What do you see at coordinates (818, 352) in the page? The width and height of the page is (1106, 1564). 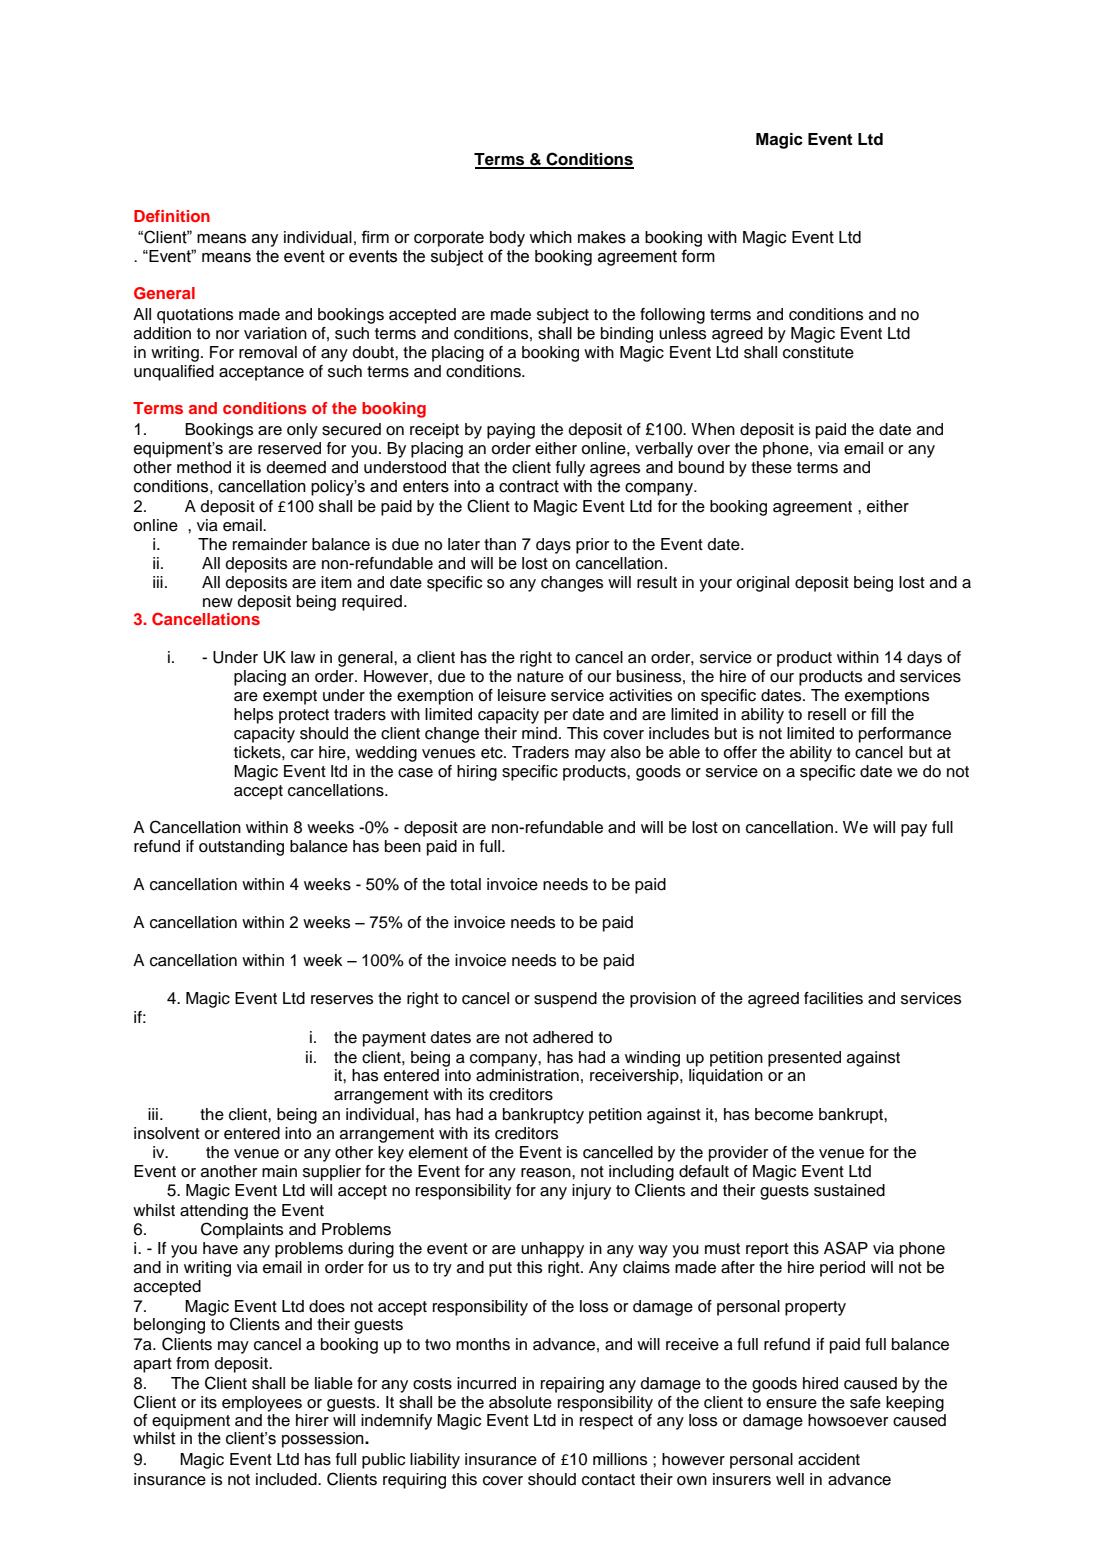 I see `constitute` at bounding box center [818, 352].
